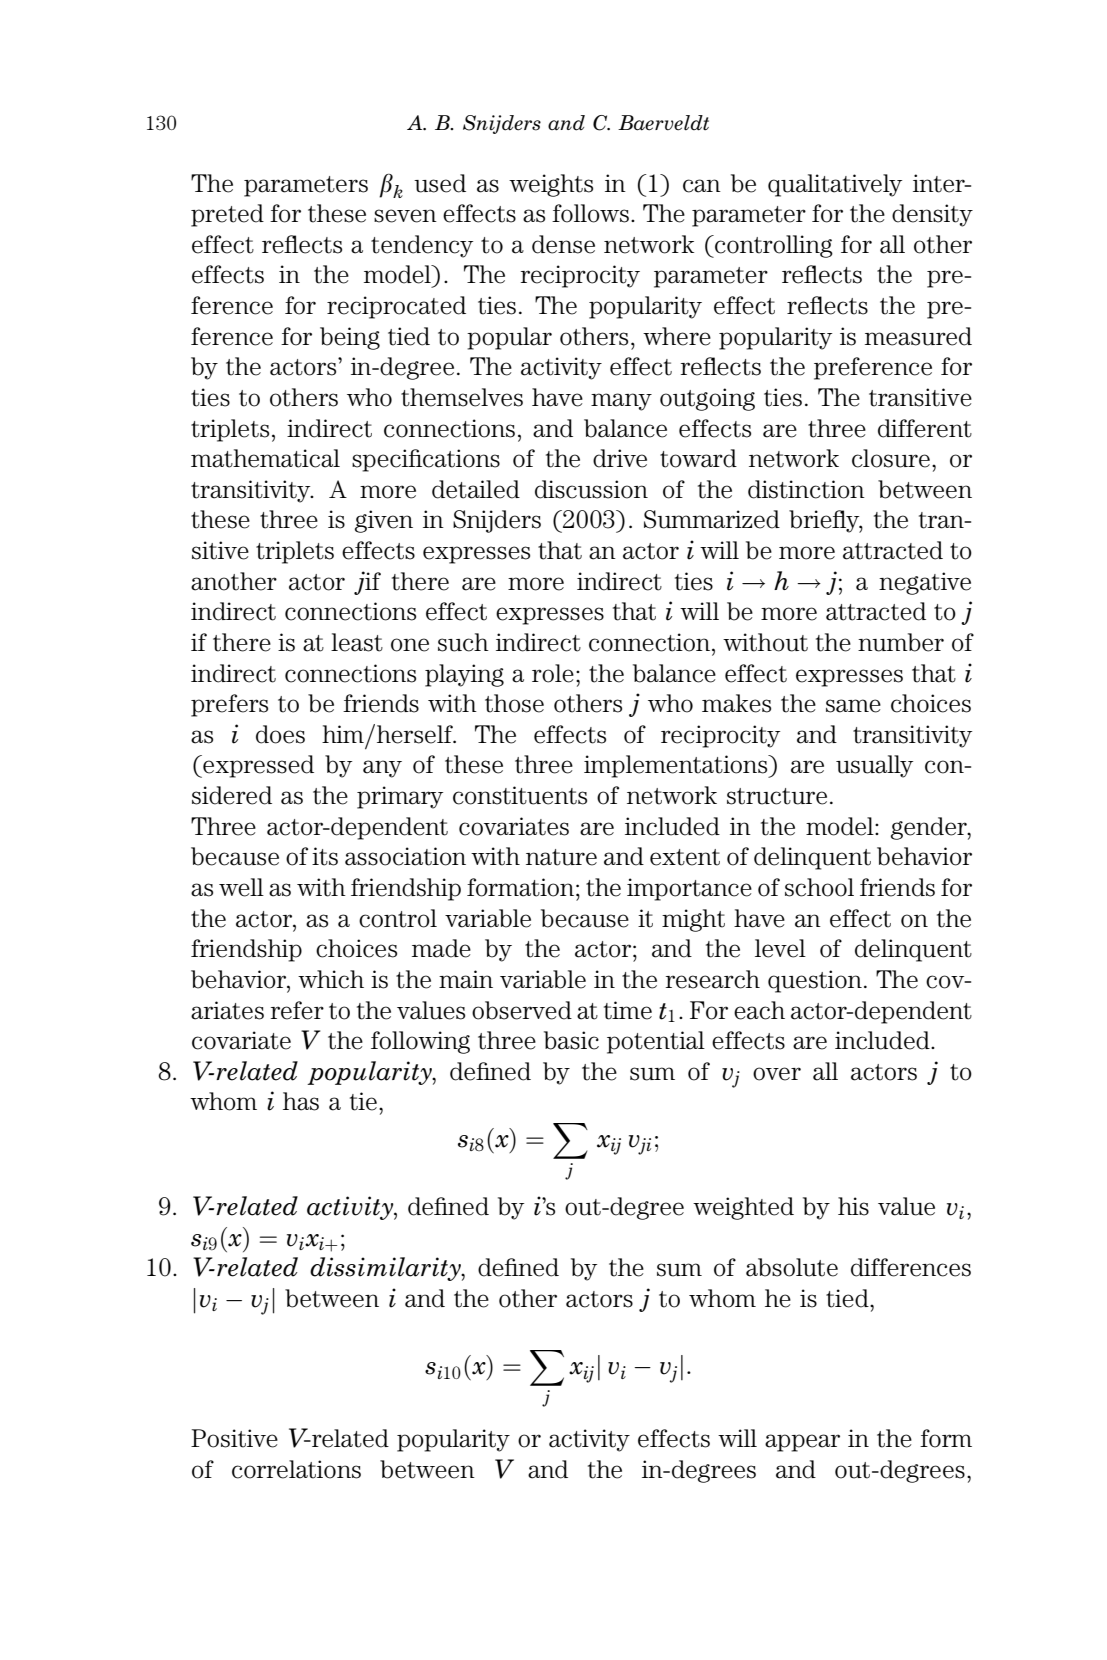  What do you see at coordinates (561, 857) in the image?
I see `nature` at bounding box center [561, 857].
